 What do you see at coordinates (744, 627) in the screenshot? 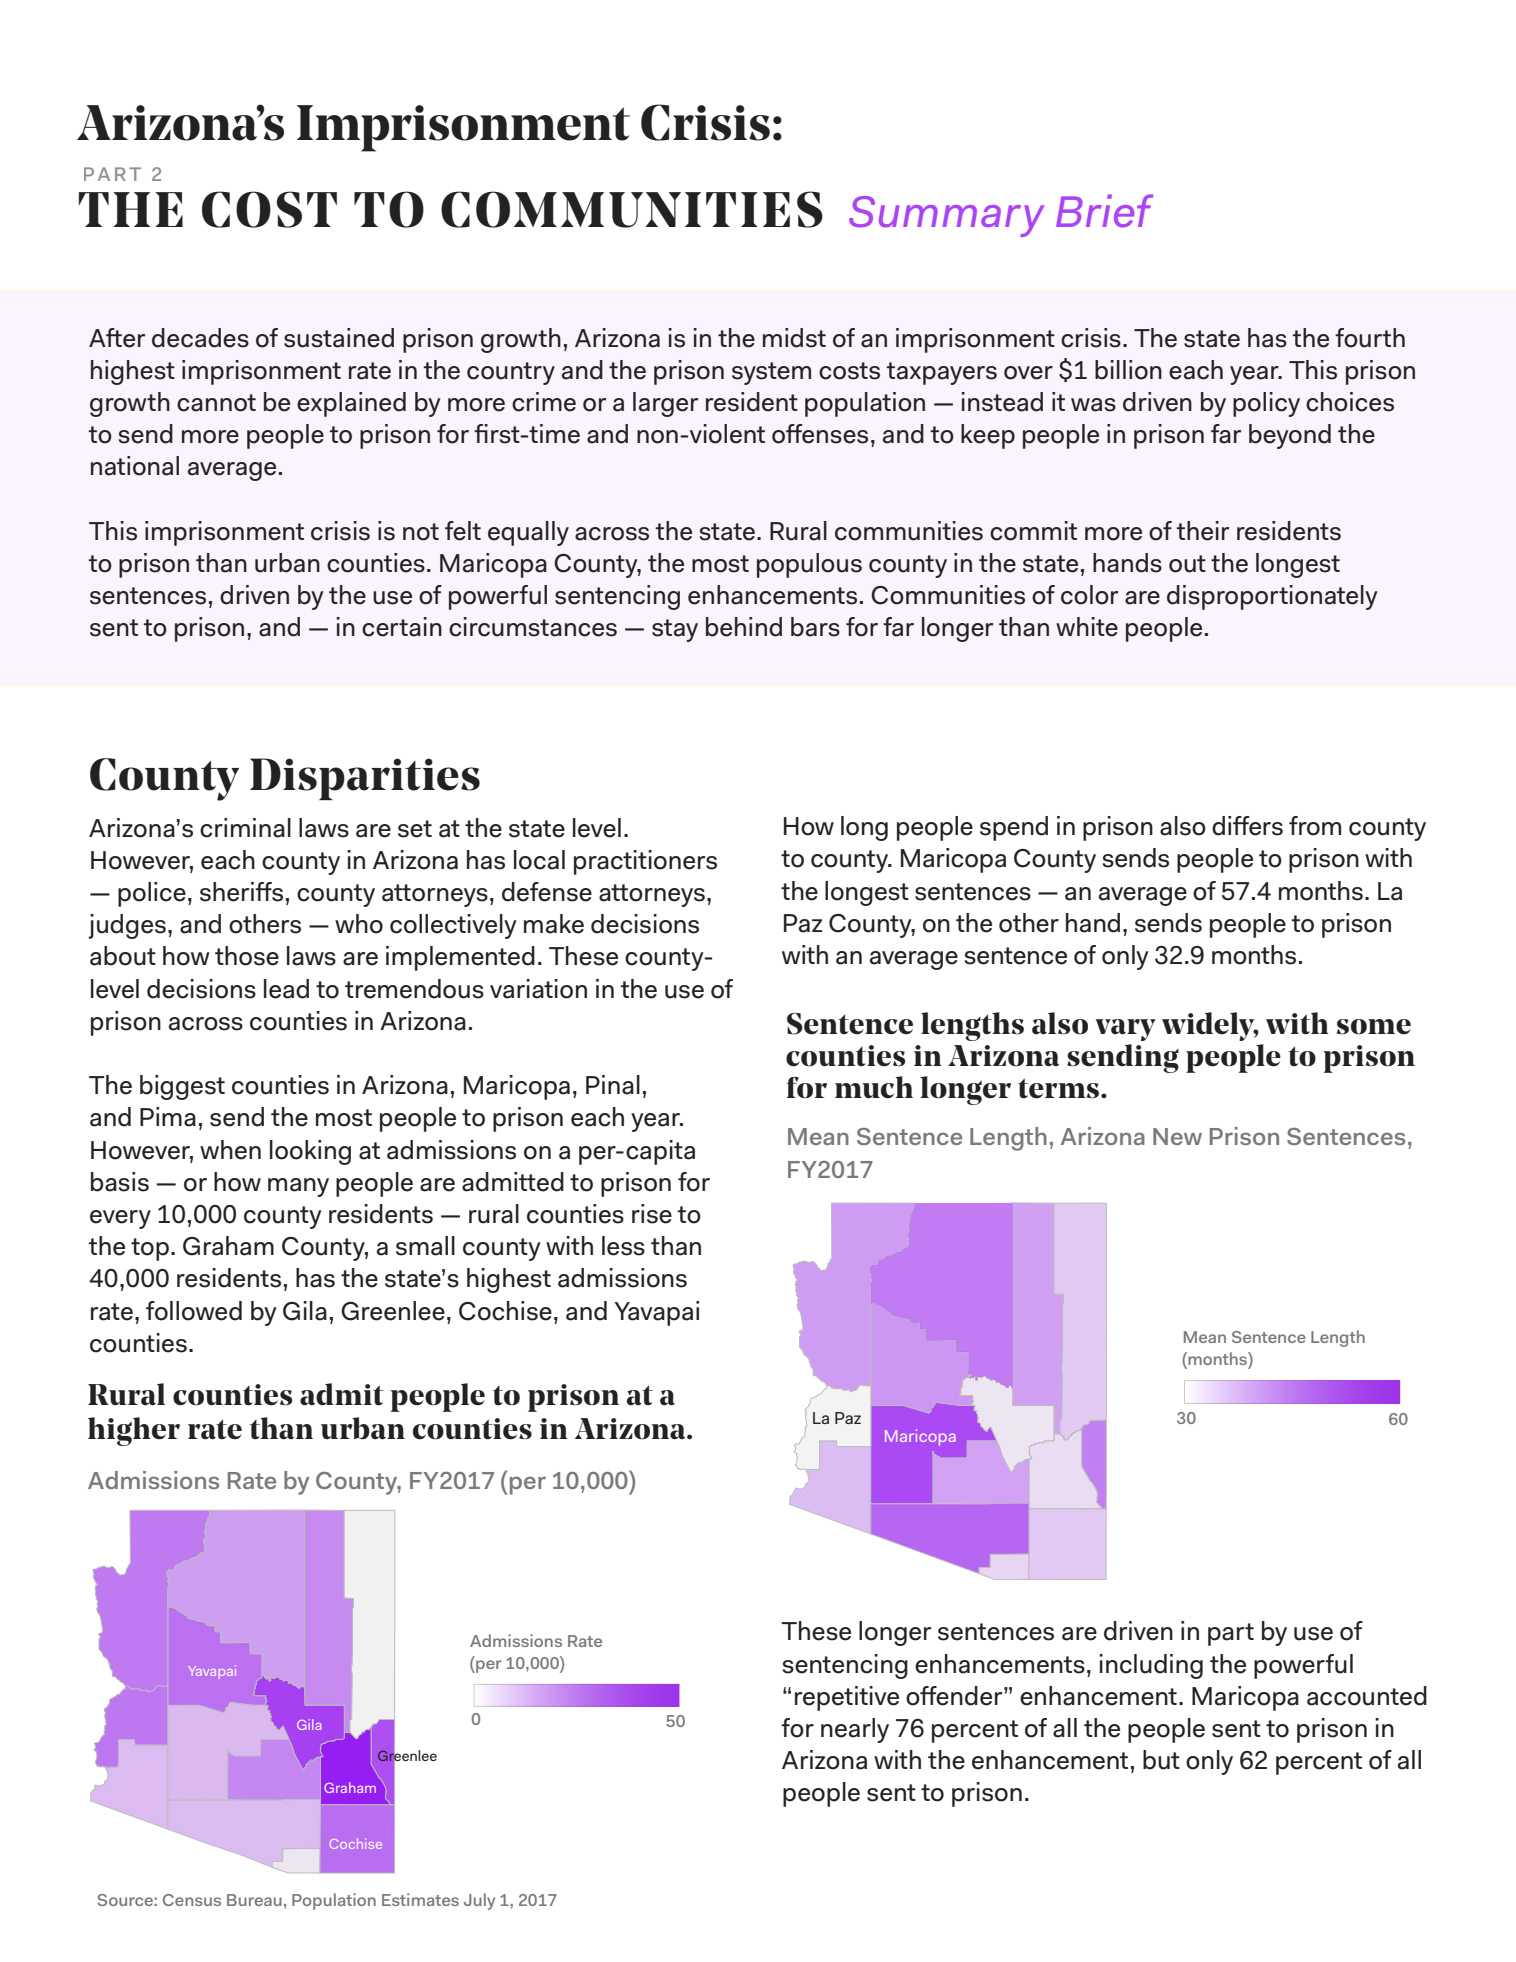
I see `behind` at bounding box center [744, 627].
